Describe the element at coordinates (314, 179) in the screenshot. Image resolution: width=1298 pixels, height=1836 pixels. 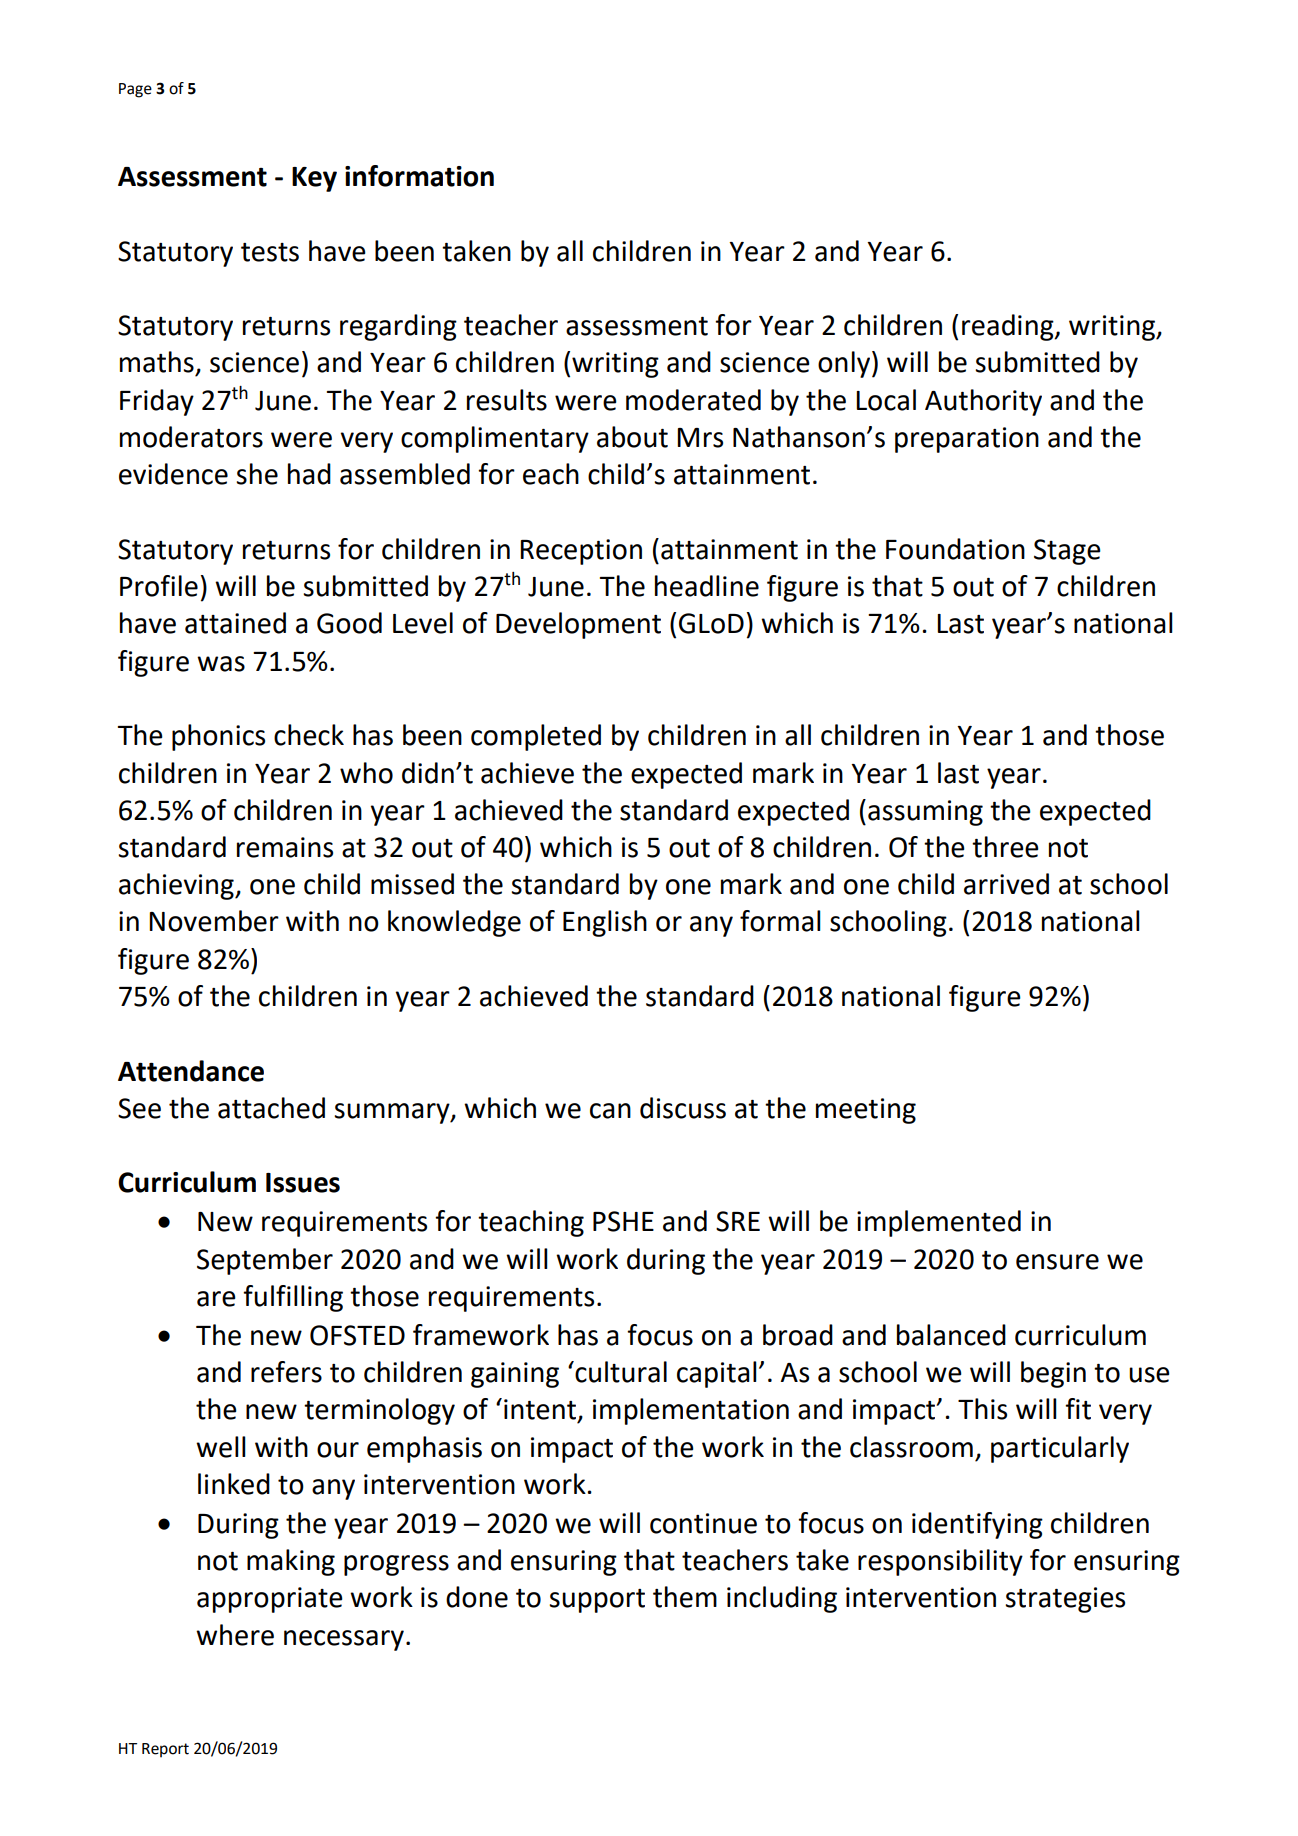
I see `Key` at that location.
